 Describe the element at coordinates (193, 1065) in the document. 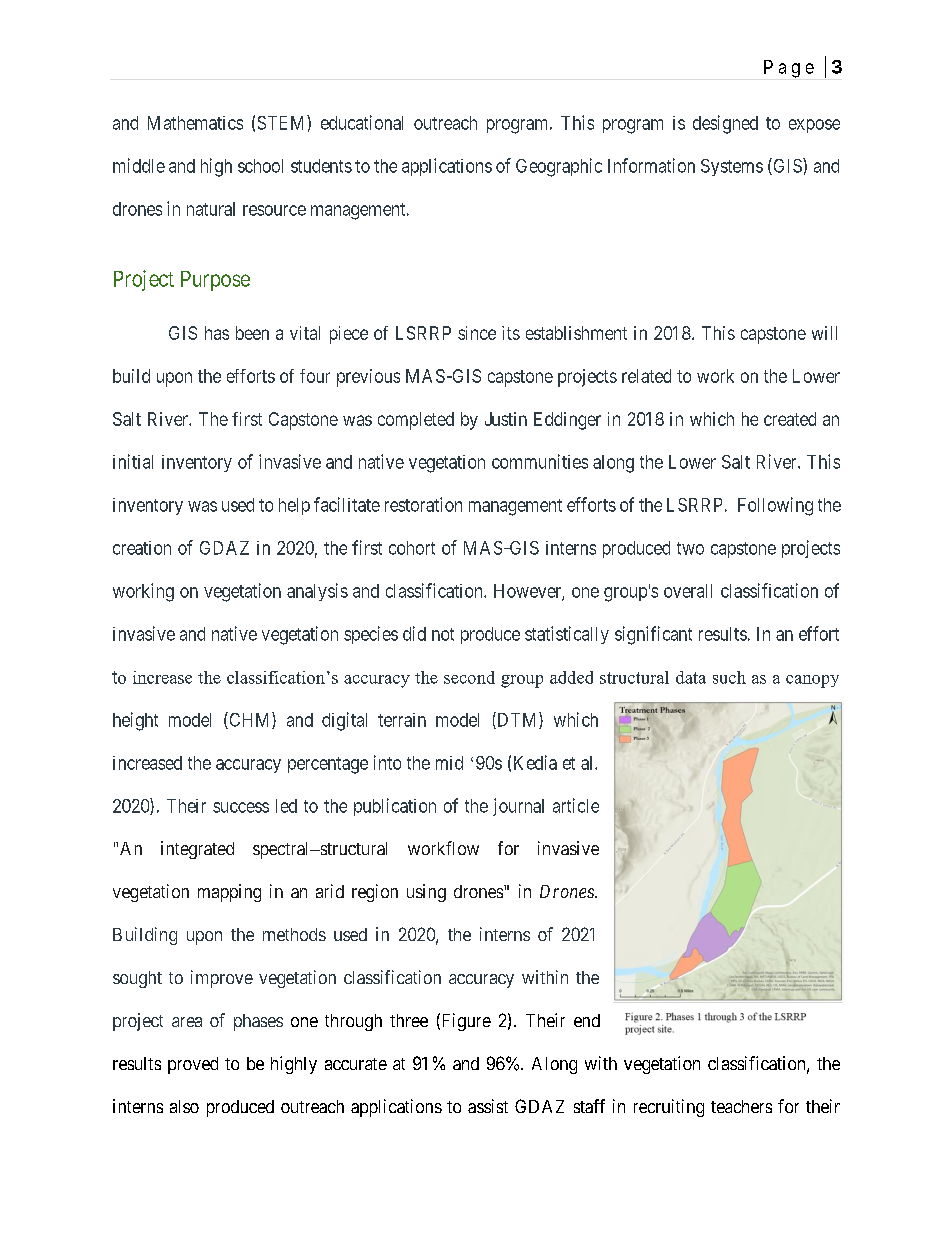

I see `proved` at that location.
